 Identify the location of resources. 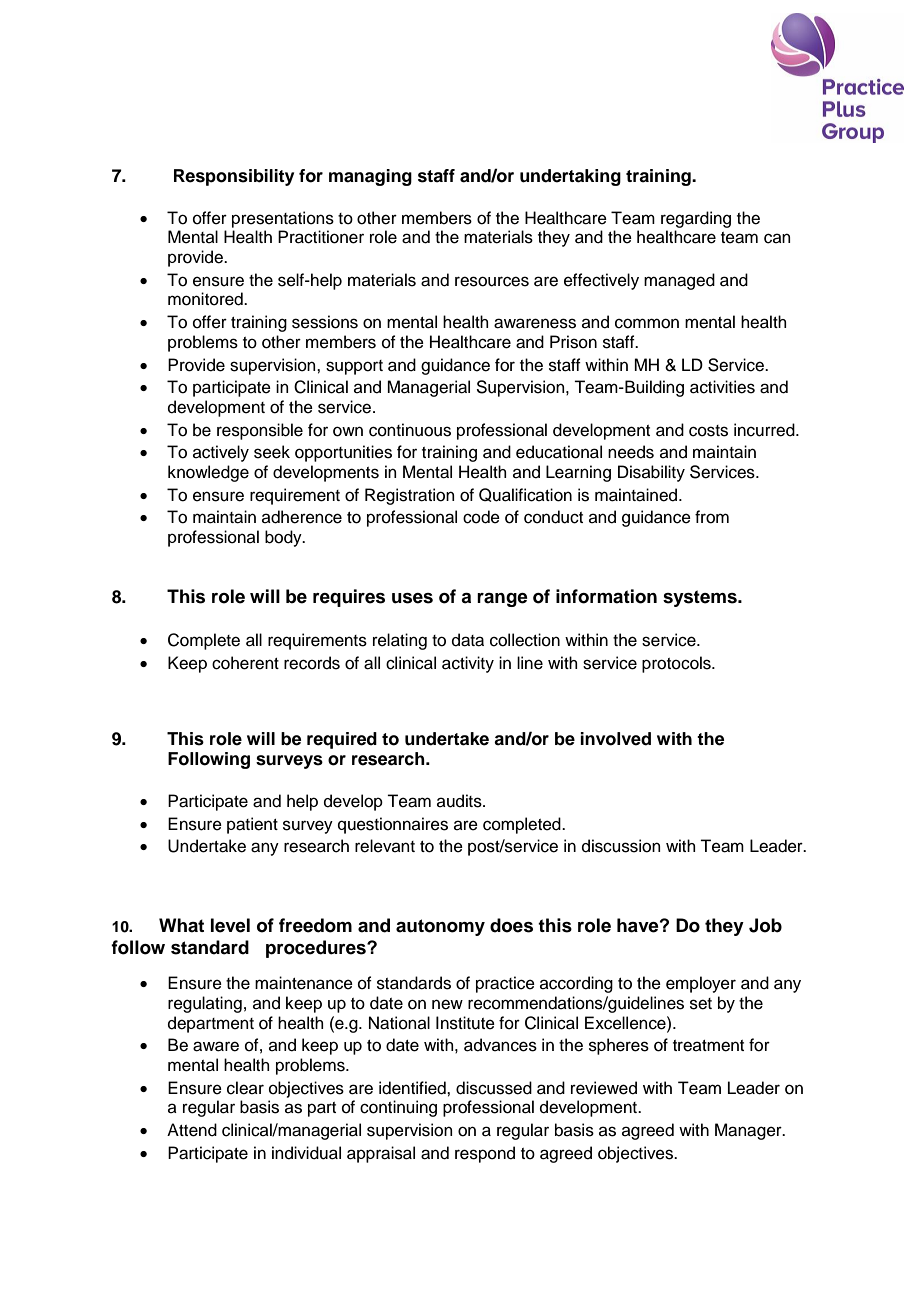
(492, 281).
